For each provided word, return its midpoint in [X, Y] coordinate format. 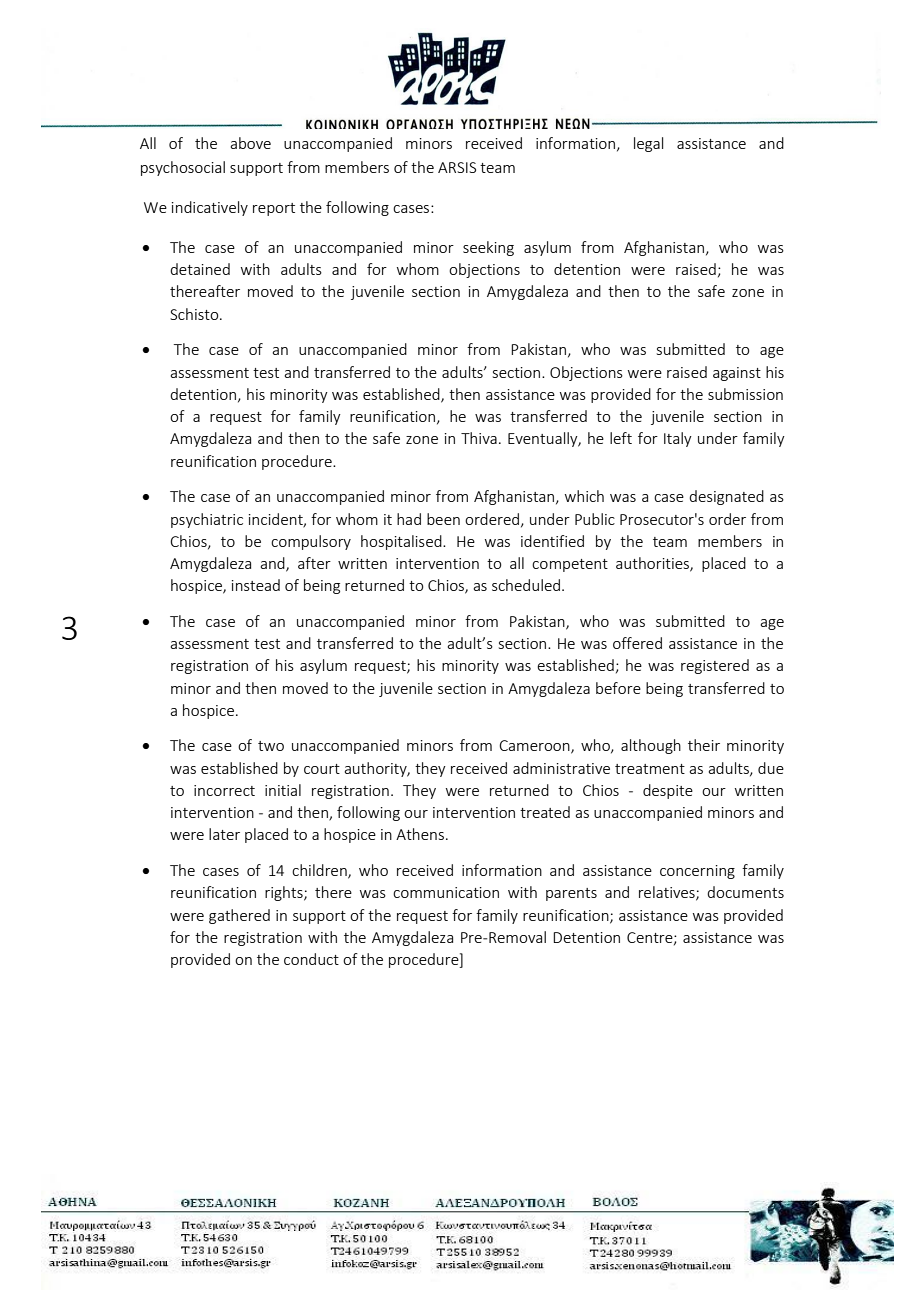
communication [446, 892]
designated [726, 497]
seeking [488, 248]
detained [200, 269]
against [737, 374]
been [443, 519]
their [704, 745]
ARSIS [457, 167]
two [271, 746]
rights [285, 893]
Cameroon [535, 747]
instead [256, 585]
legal [648, 144]
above [250, 143]
